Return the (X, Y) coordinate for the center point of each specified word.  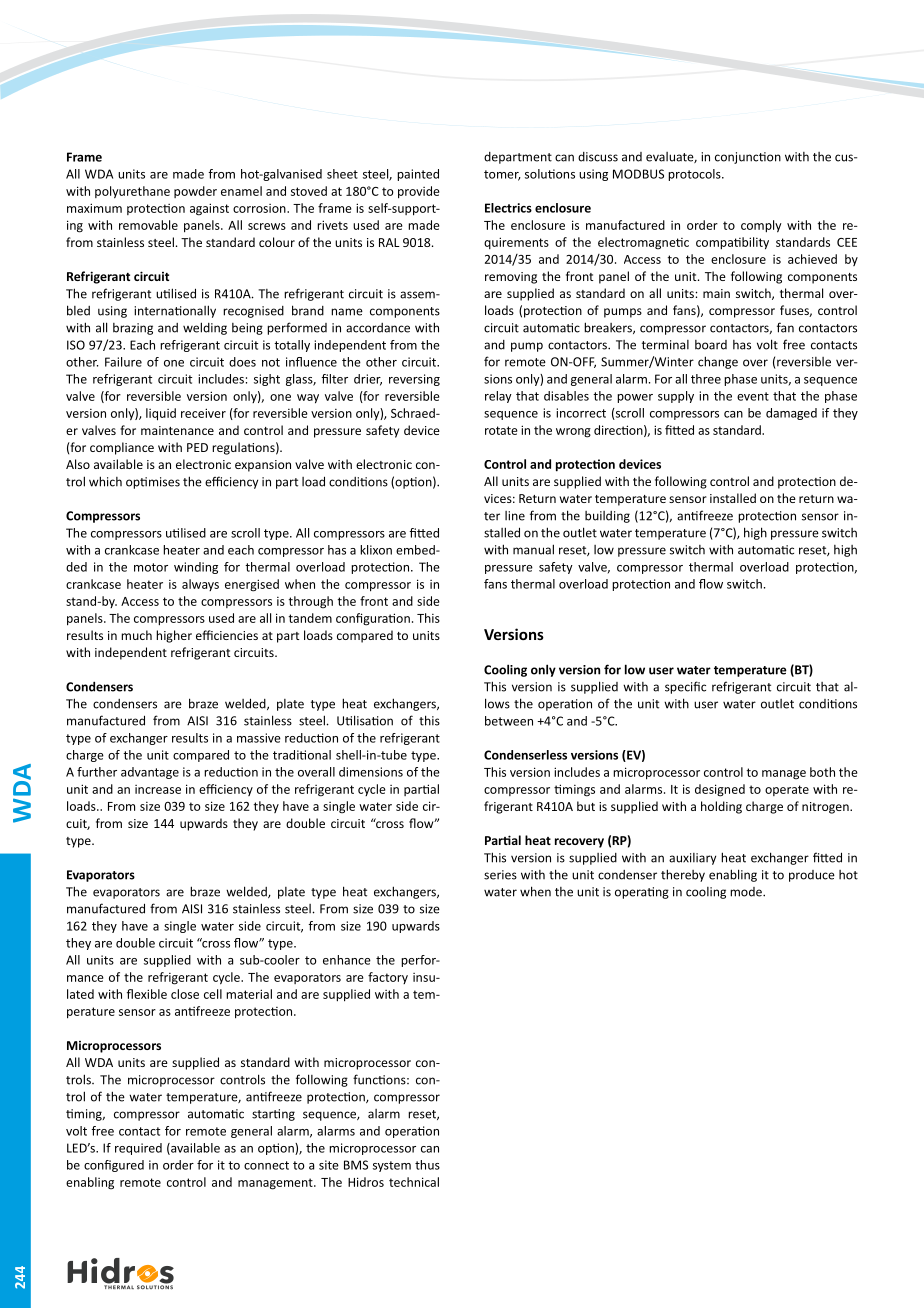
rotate (501, 430)
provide (419, 192)
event (753, 396)
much (136, 635)
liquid (161, 414)
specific (685, 687)
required (138, 1149)
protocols (695, 175)
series (500, 875)
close (185, 994)
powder (195, 192)
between (509, 721)
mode (747, 892)
